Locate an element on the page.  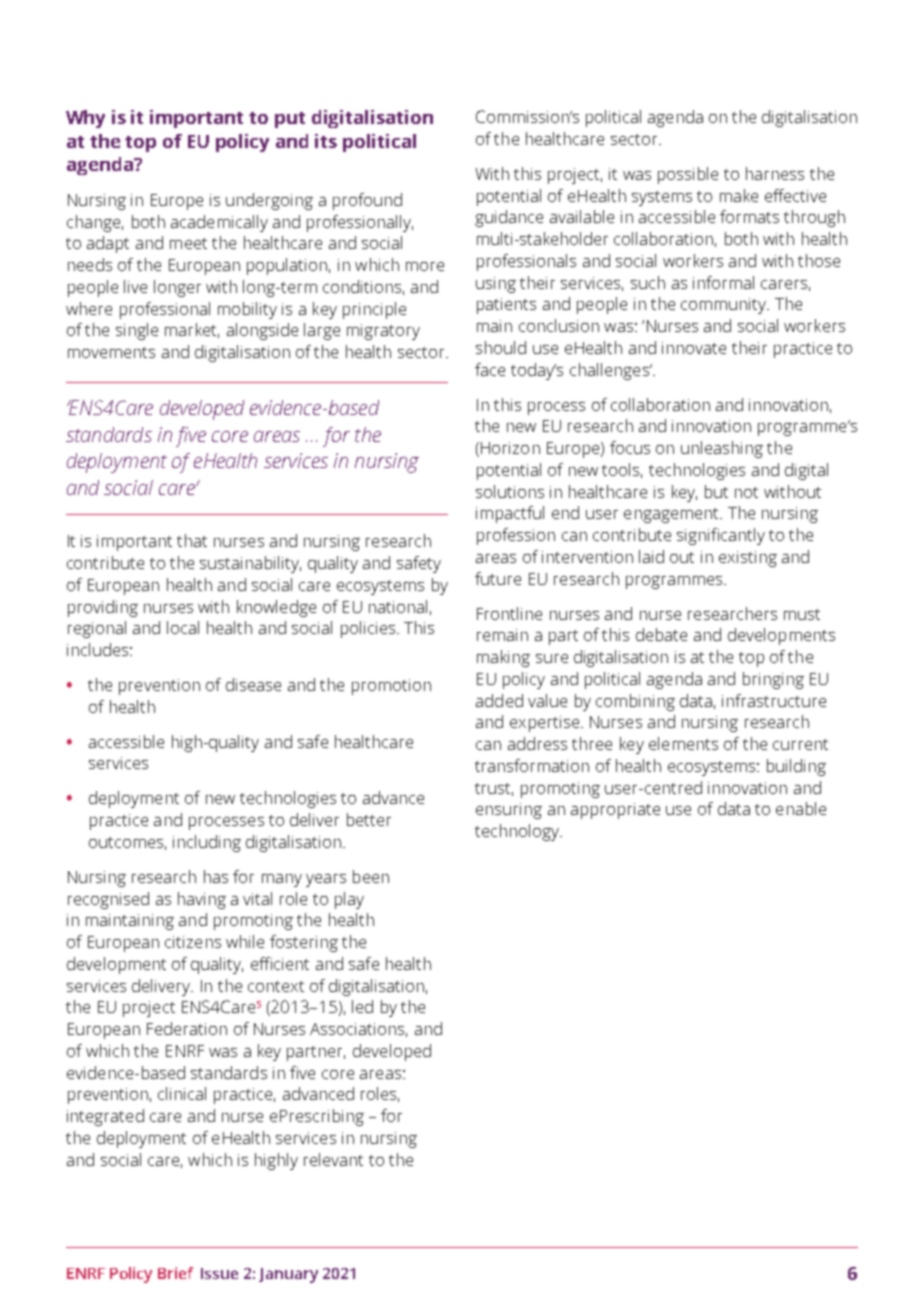
having is located at coordinates (202, 900).
